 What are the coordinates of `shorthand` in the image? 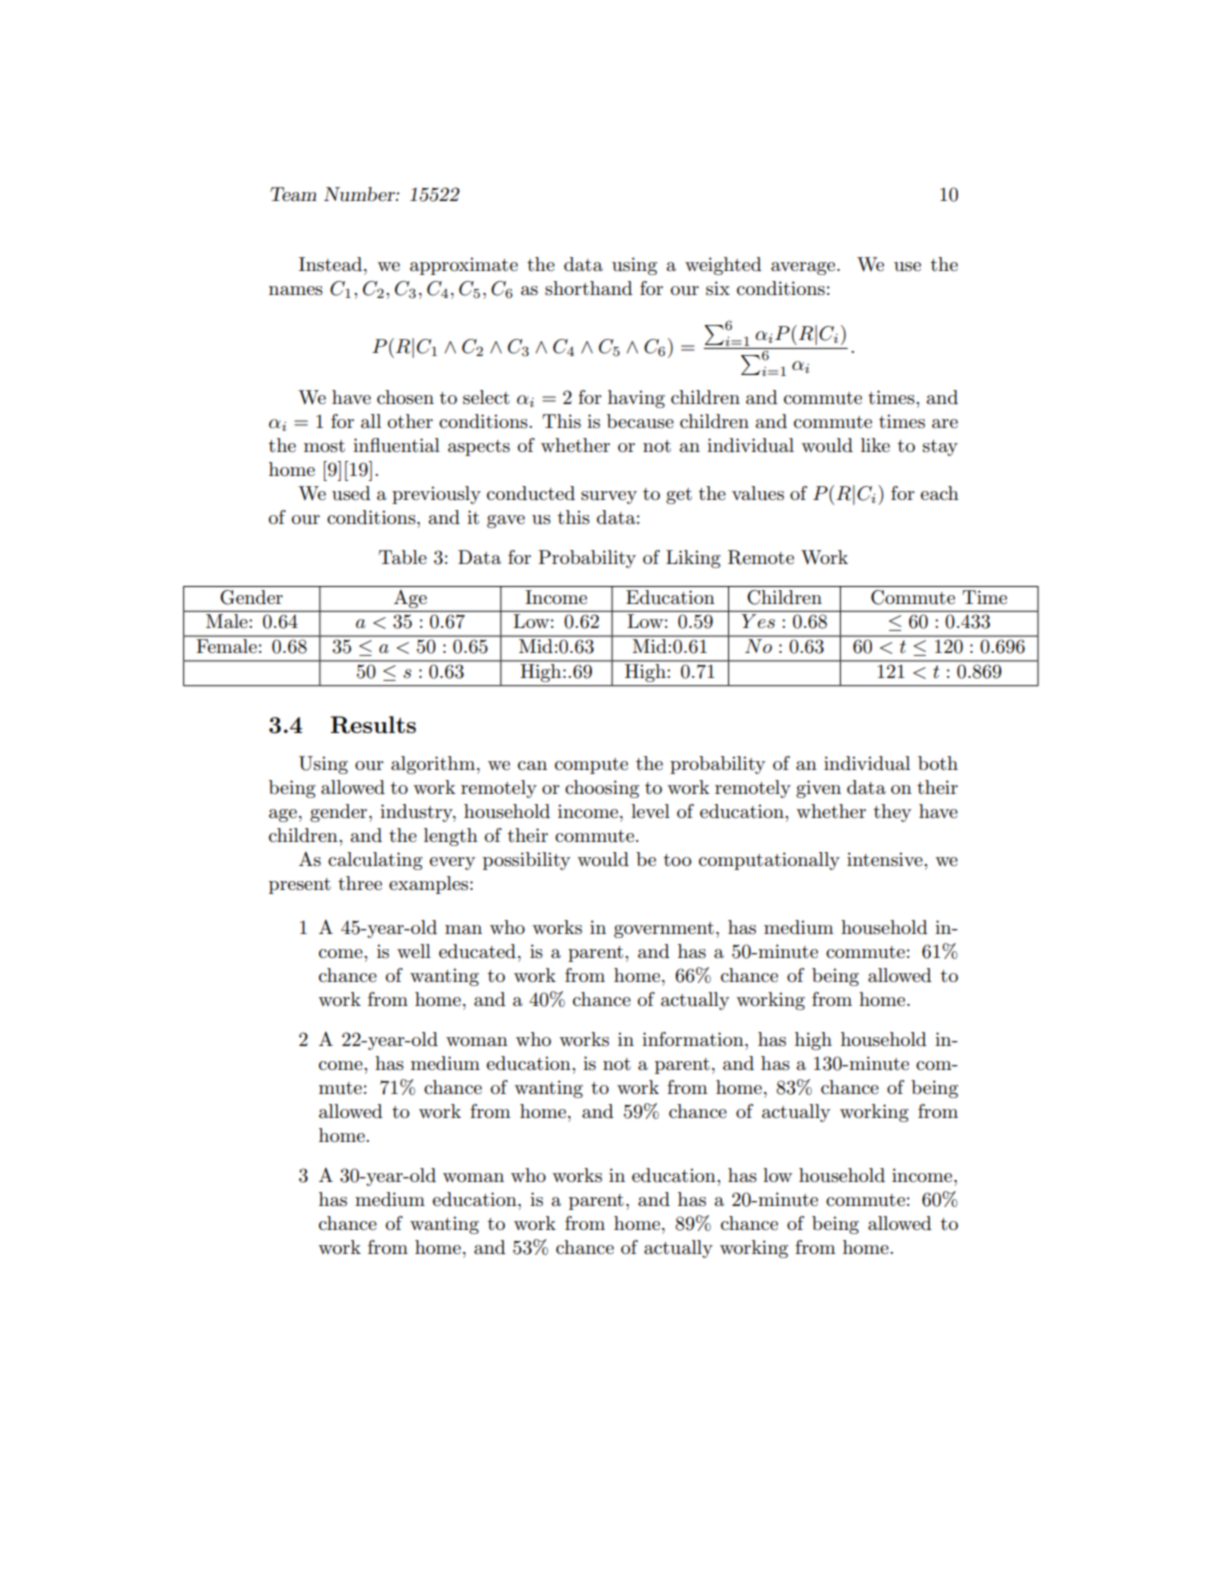 It's located at (588, 288).
